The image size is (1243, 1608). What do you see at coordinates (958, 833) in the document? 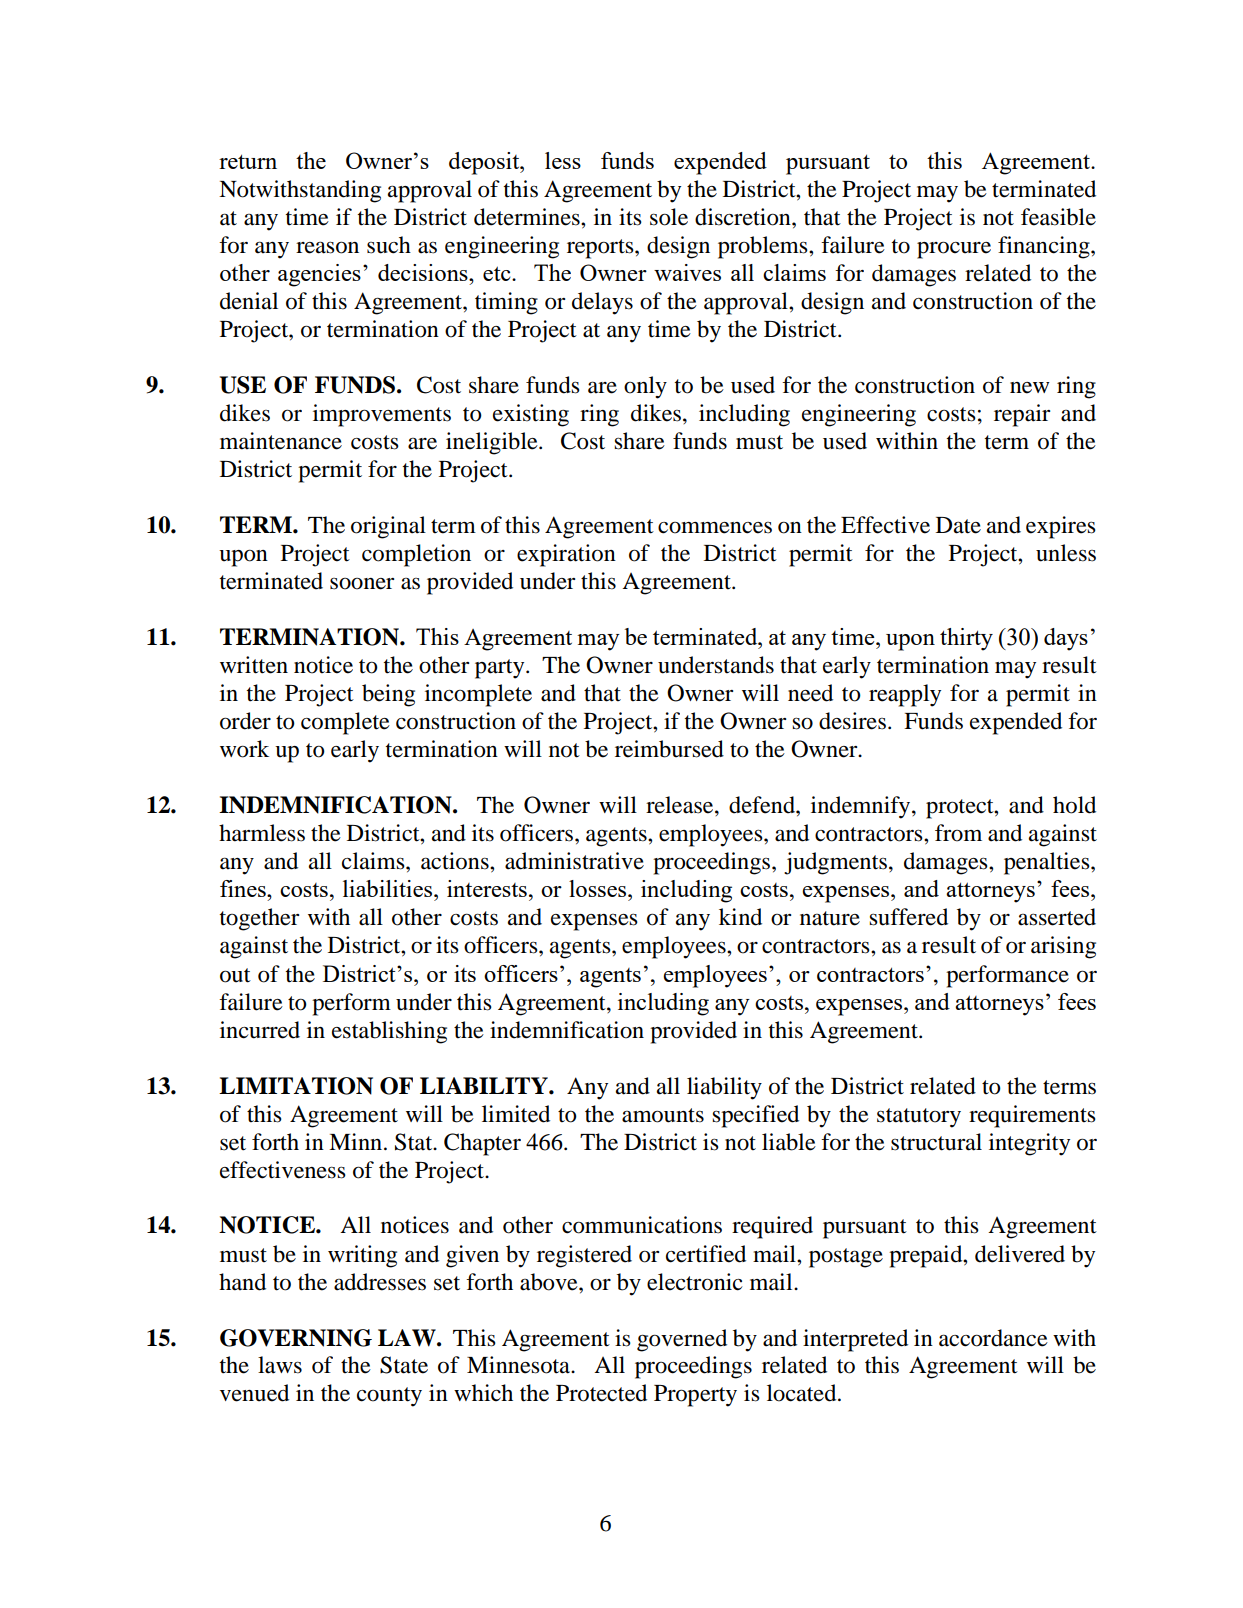
I see `from` at bounding box center [958, 833].
